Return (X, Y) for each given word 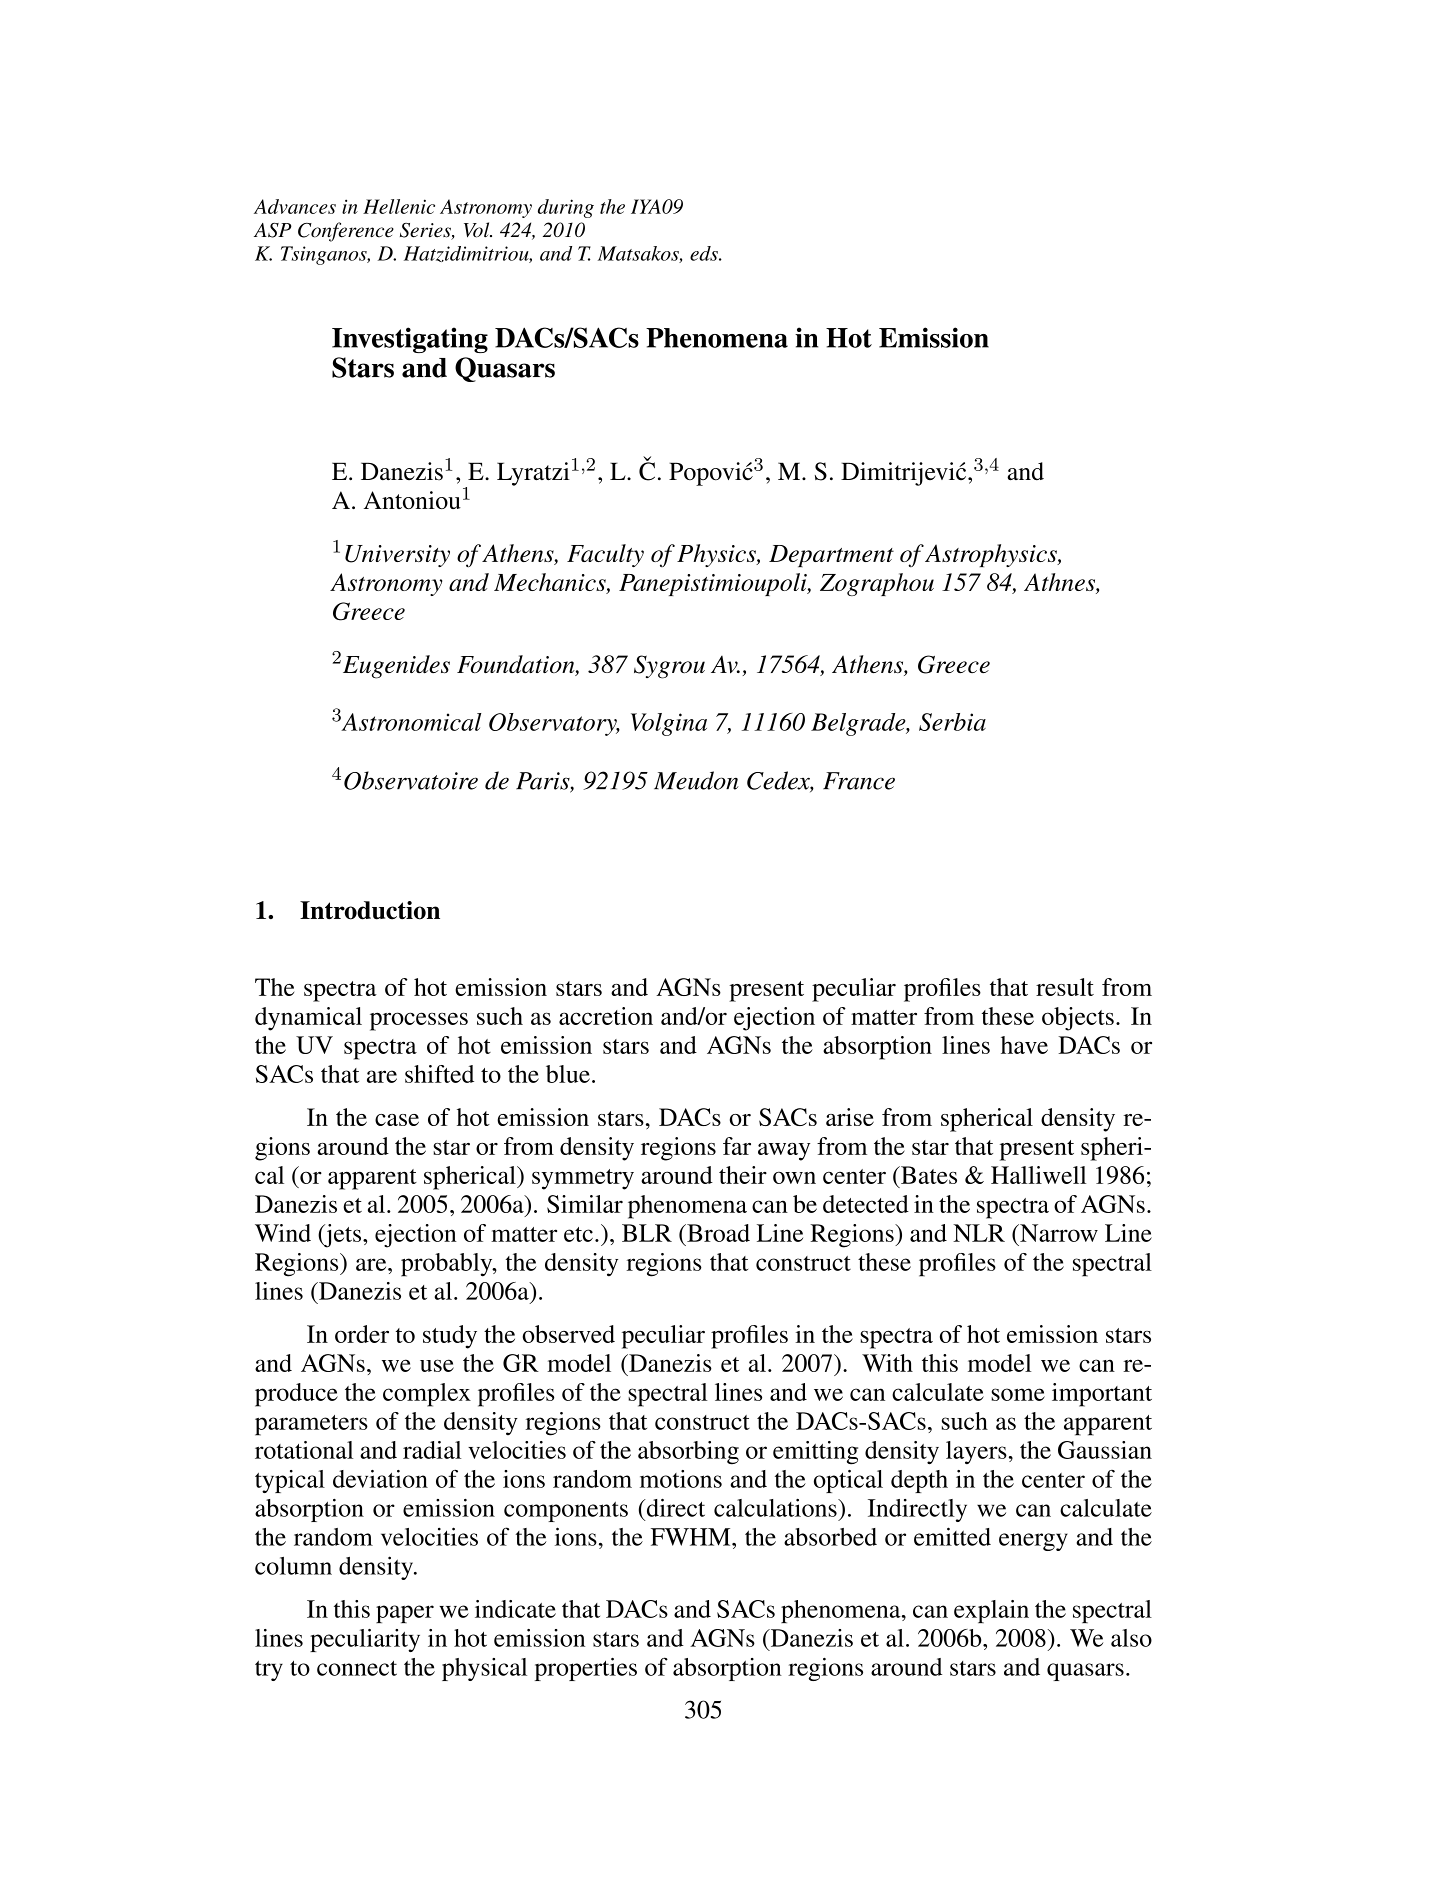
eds (705, 253)
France (859, 781)
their (743, 1175)
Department (831, 556)
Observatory (554, 724)
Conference (346, 232)
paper (405, 1614)
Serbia (952, 722)
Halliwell (1038, 1175)
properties (586, 1669)
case (397, 1120)
